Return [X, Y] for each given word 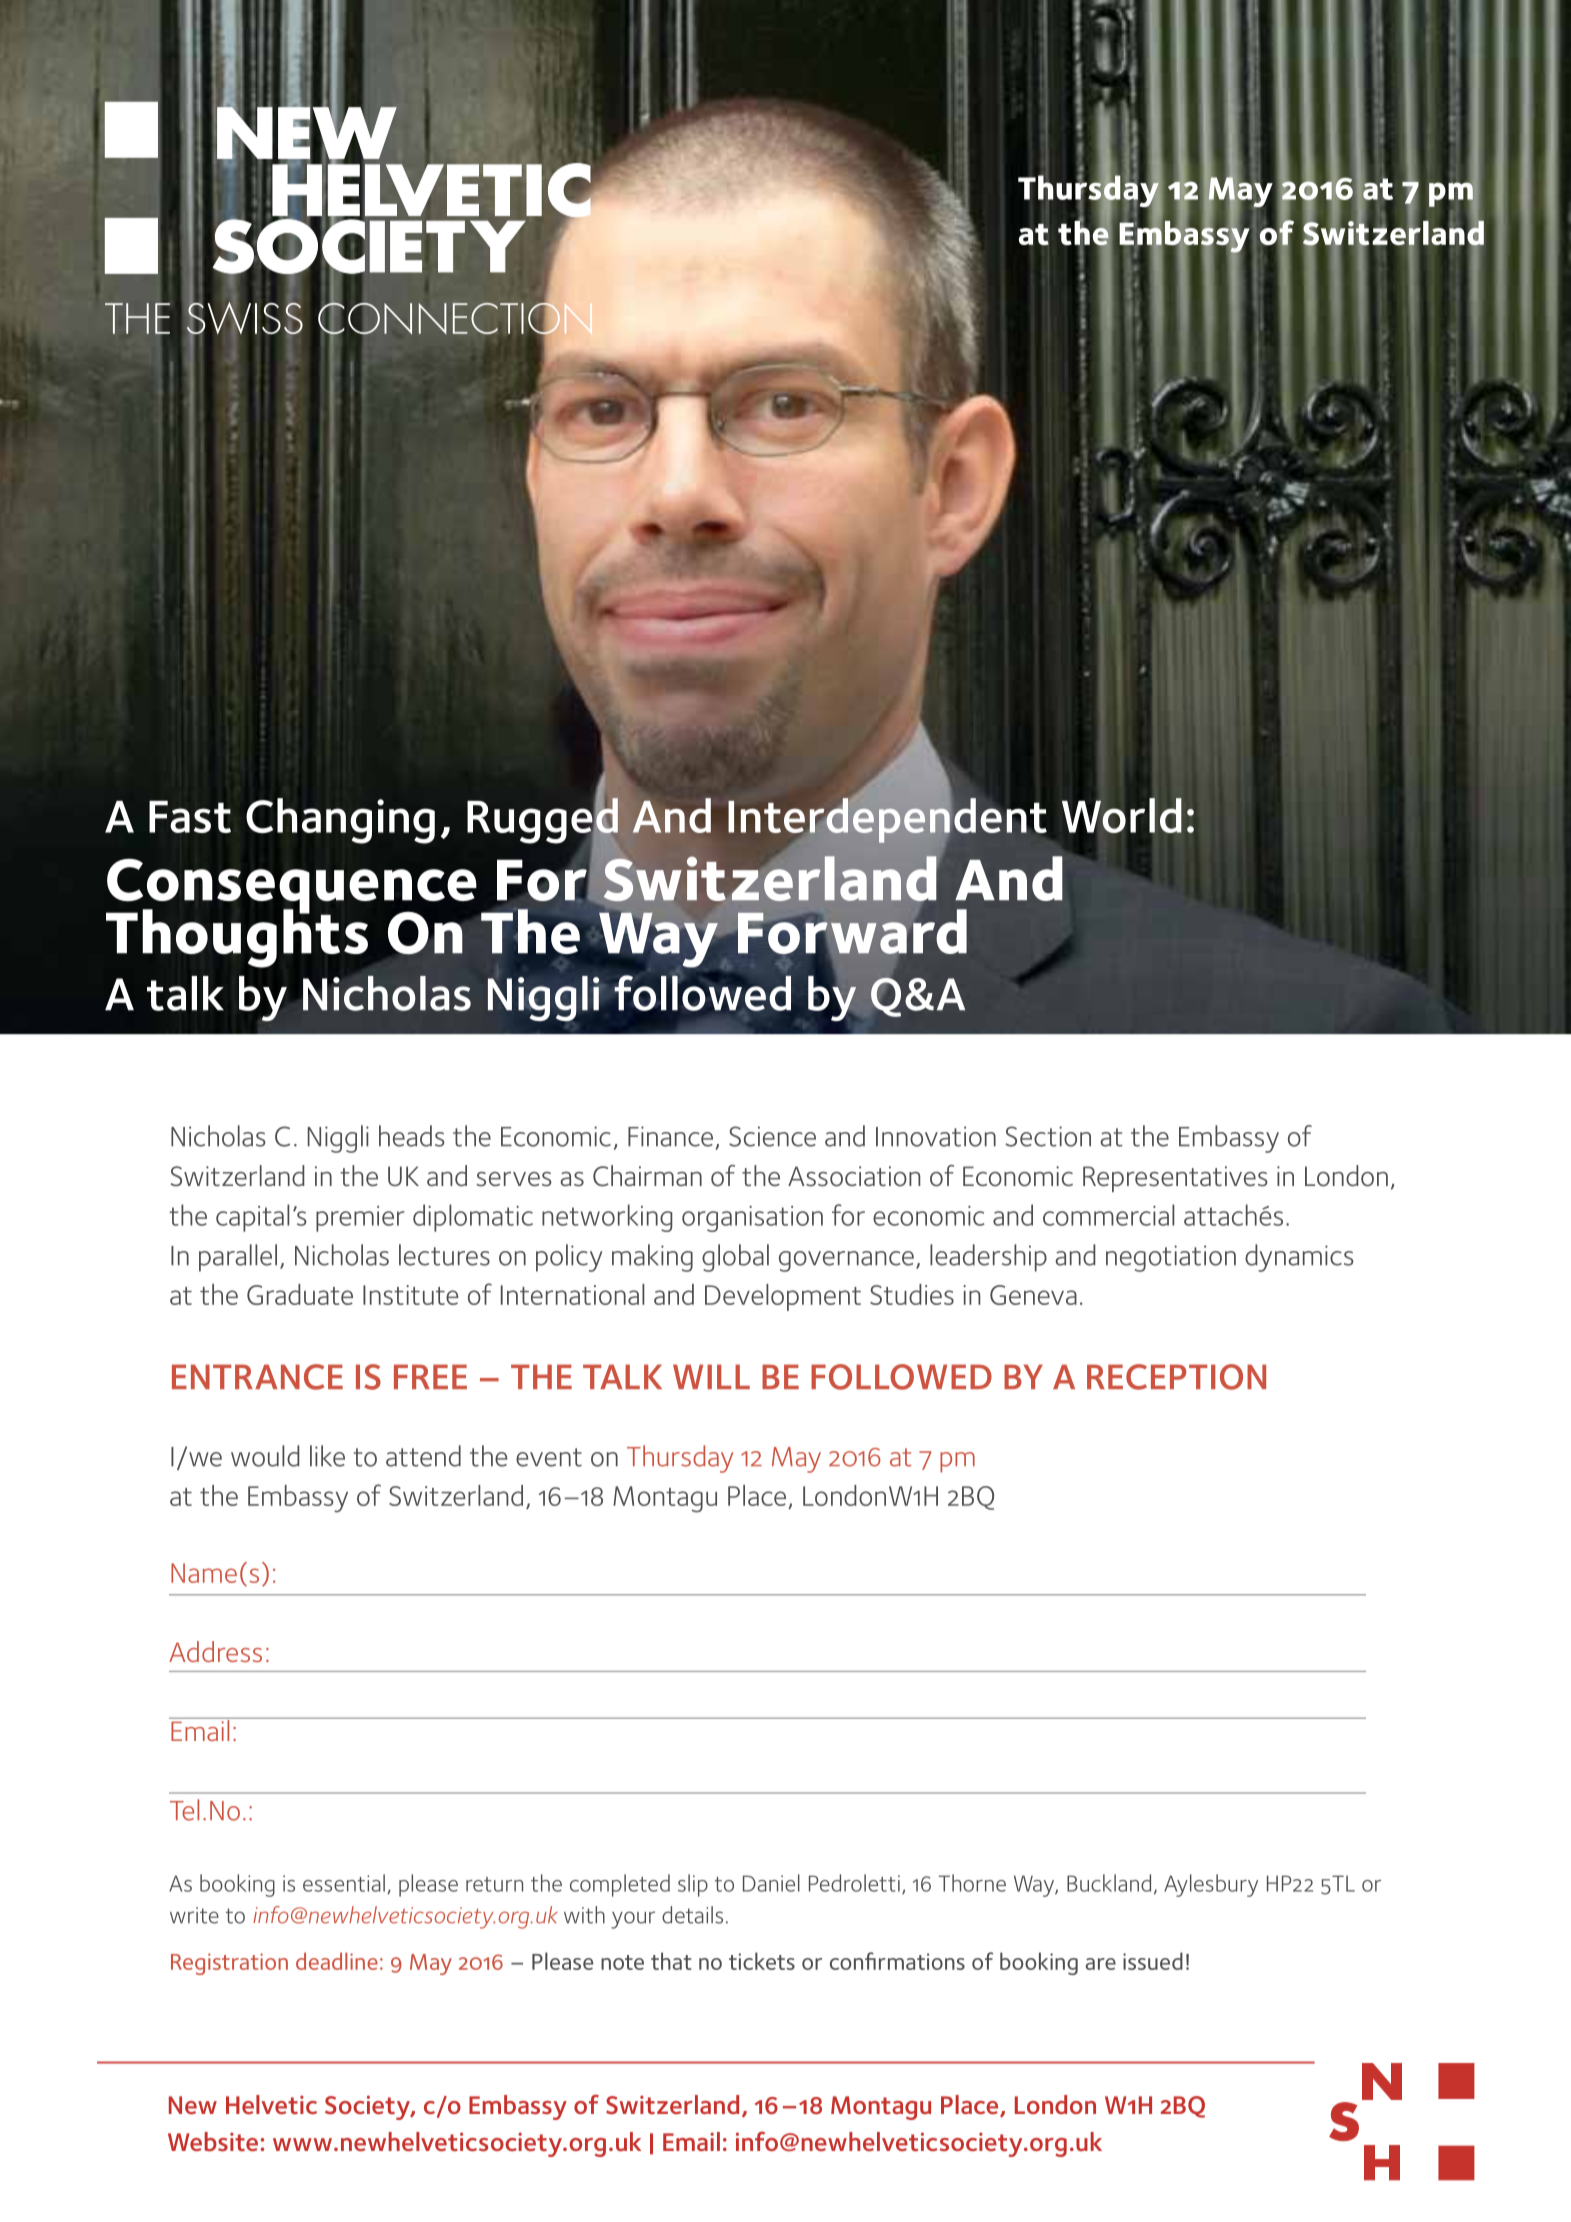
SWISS [245, 318]
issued [1153, 1961]
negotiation [1171, 1258]
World [1122, 815]
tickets [762, 1961]
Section [1048, 1136]
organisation [752, 1219]
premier [360, 1219]
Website [213, 2142]
